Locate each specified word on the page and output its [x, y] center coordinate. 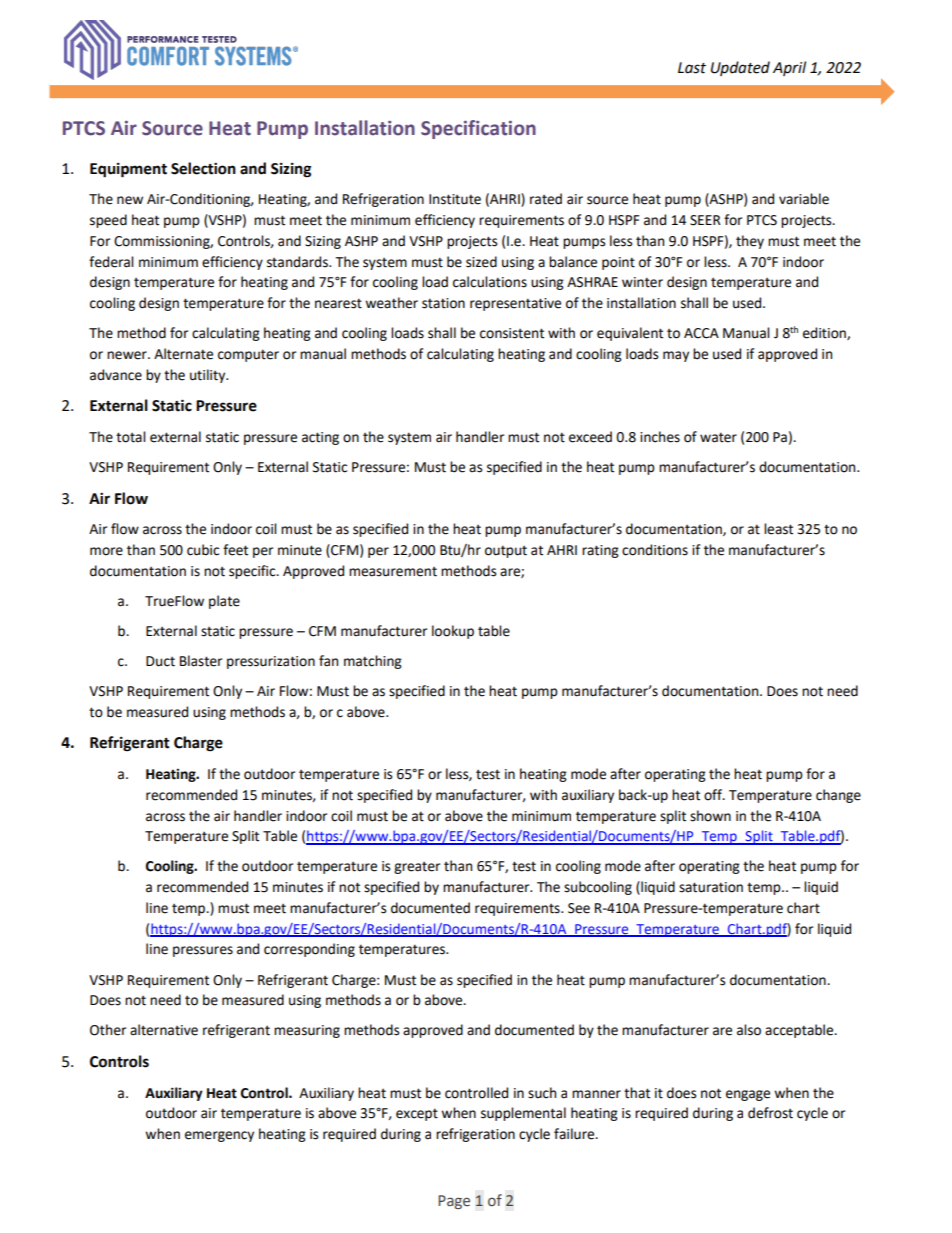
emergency [219, 1136]
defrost [770, 1113]
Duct [160, 661]
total [131, 437]
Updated [740, 68]
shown [710, 816]
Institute [455, 199]
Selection [203, 168]
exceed [590, 437]
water [718, 437]
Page [454, 1202]
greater [417, 868]
